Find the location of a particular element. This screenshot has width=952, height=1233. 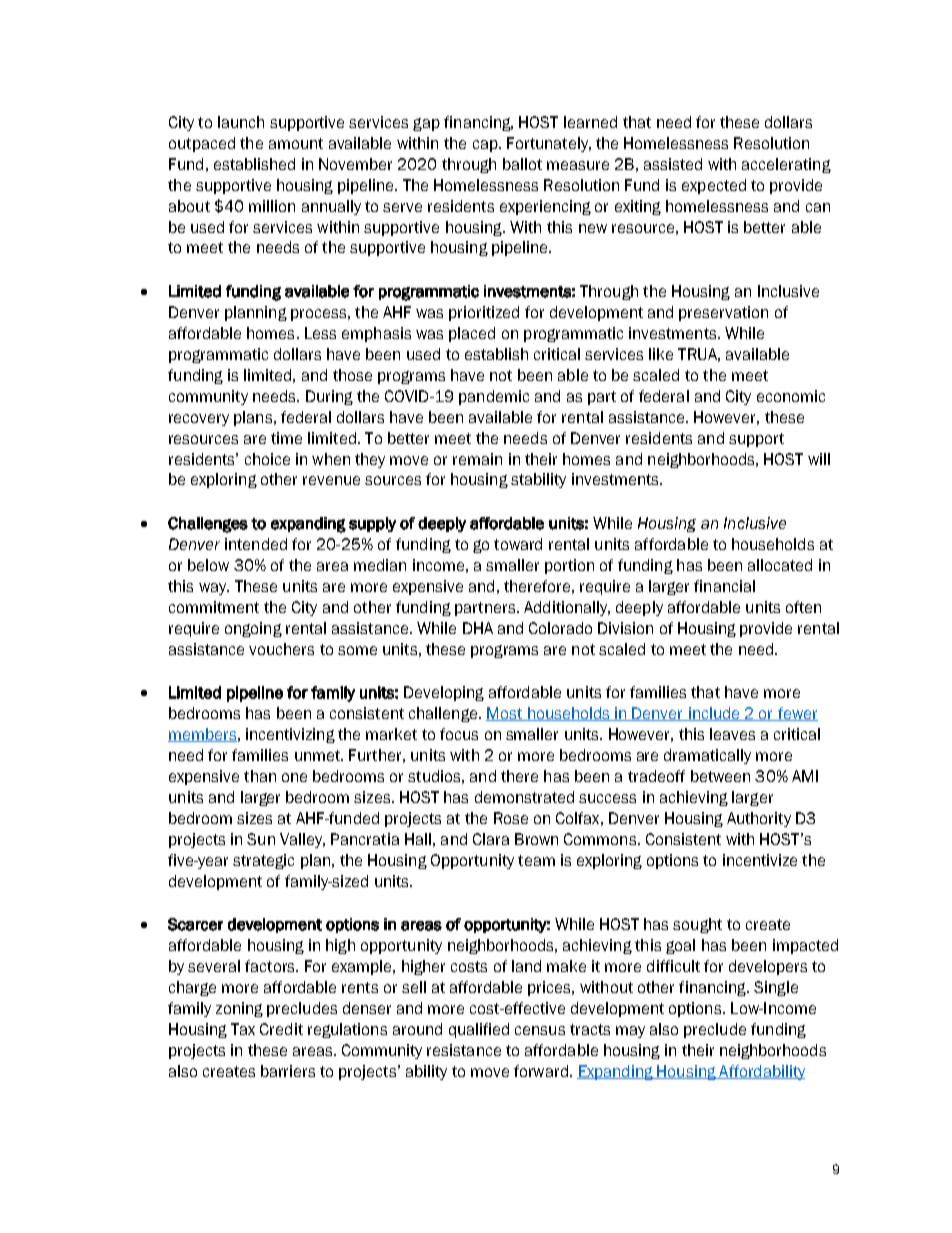

Credit is located at coordinates (281, 1029).
